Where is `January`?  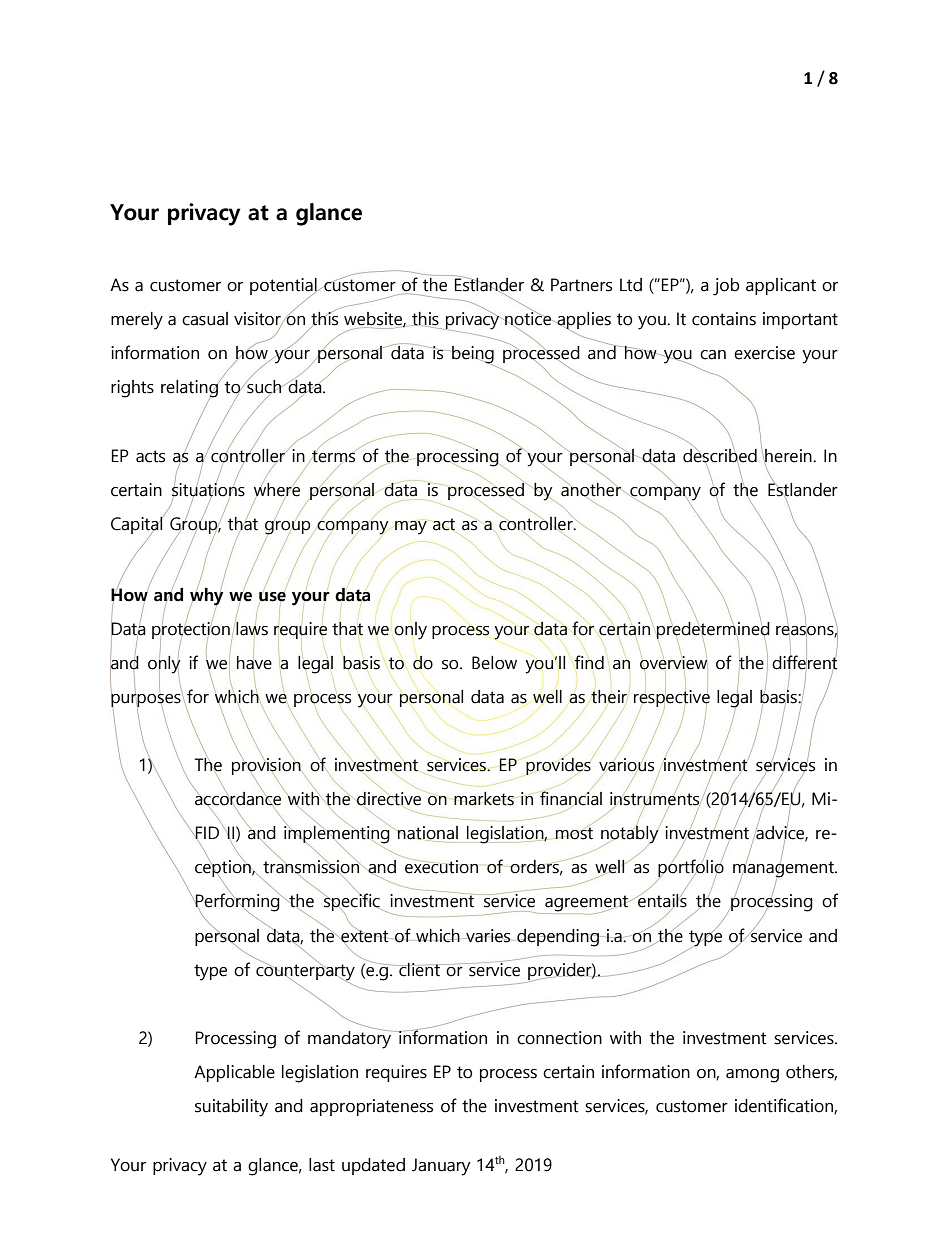 January is located at coordinates (441, 1167).
